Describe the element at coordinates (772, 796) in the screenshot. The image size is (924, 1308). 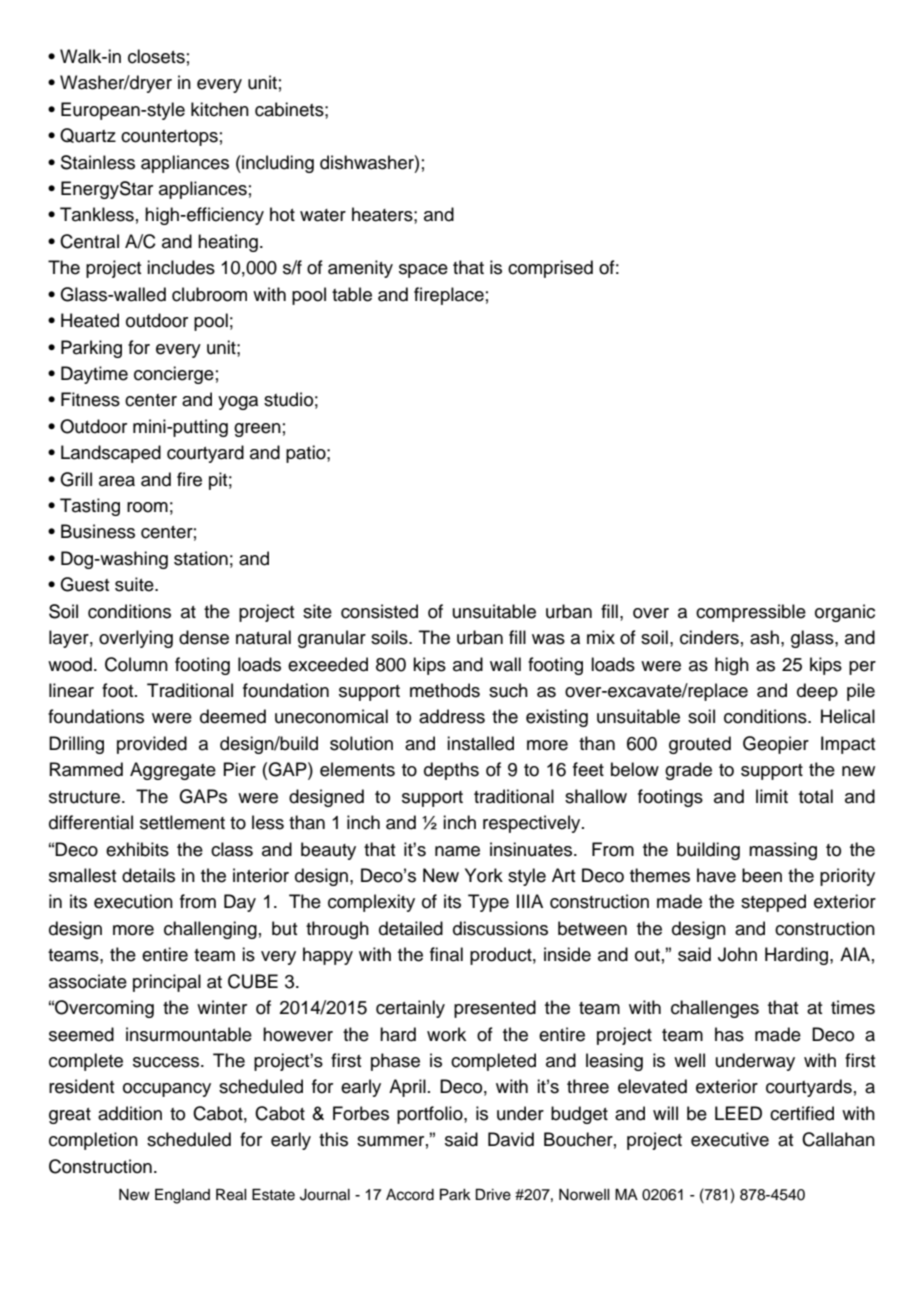
I see `limit` at that location.
